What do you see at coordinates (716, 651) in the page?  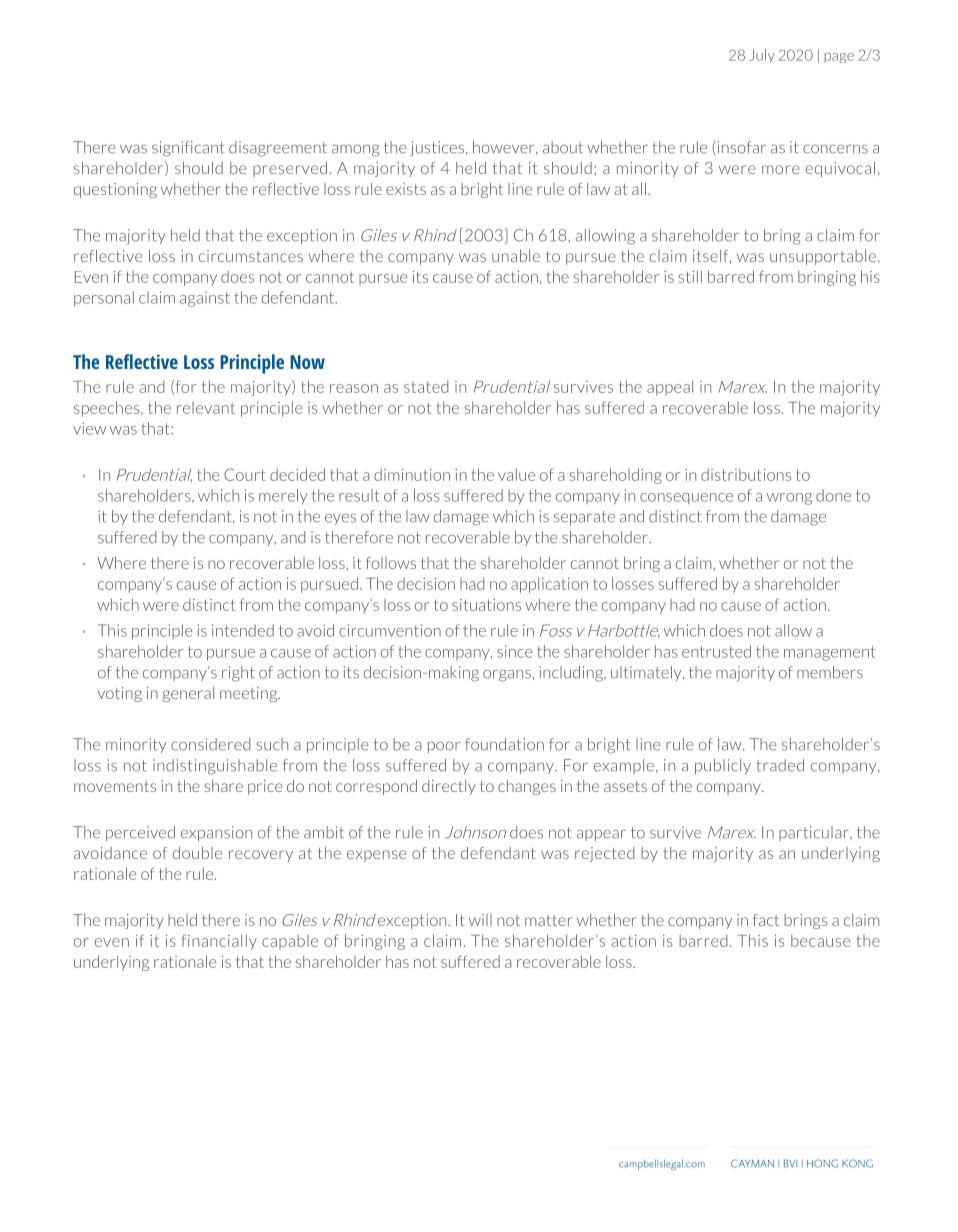 I see `entrusted` at bounding box center [716, 651].
